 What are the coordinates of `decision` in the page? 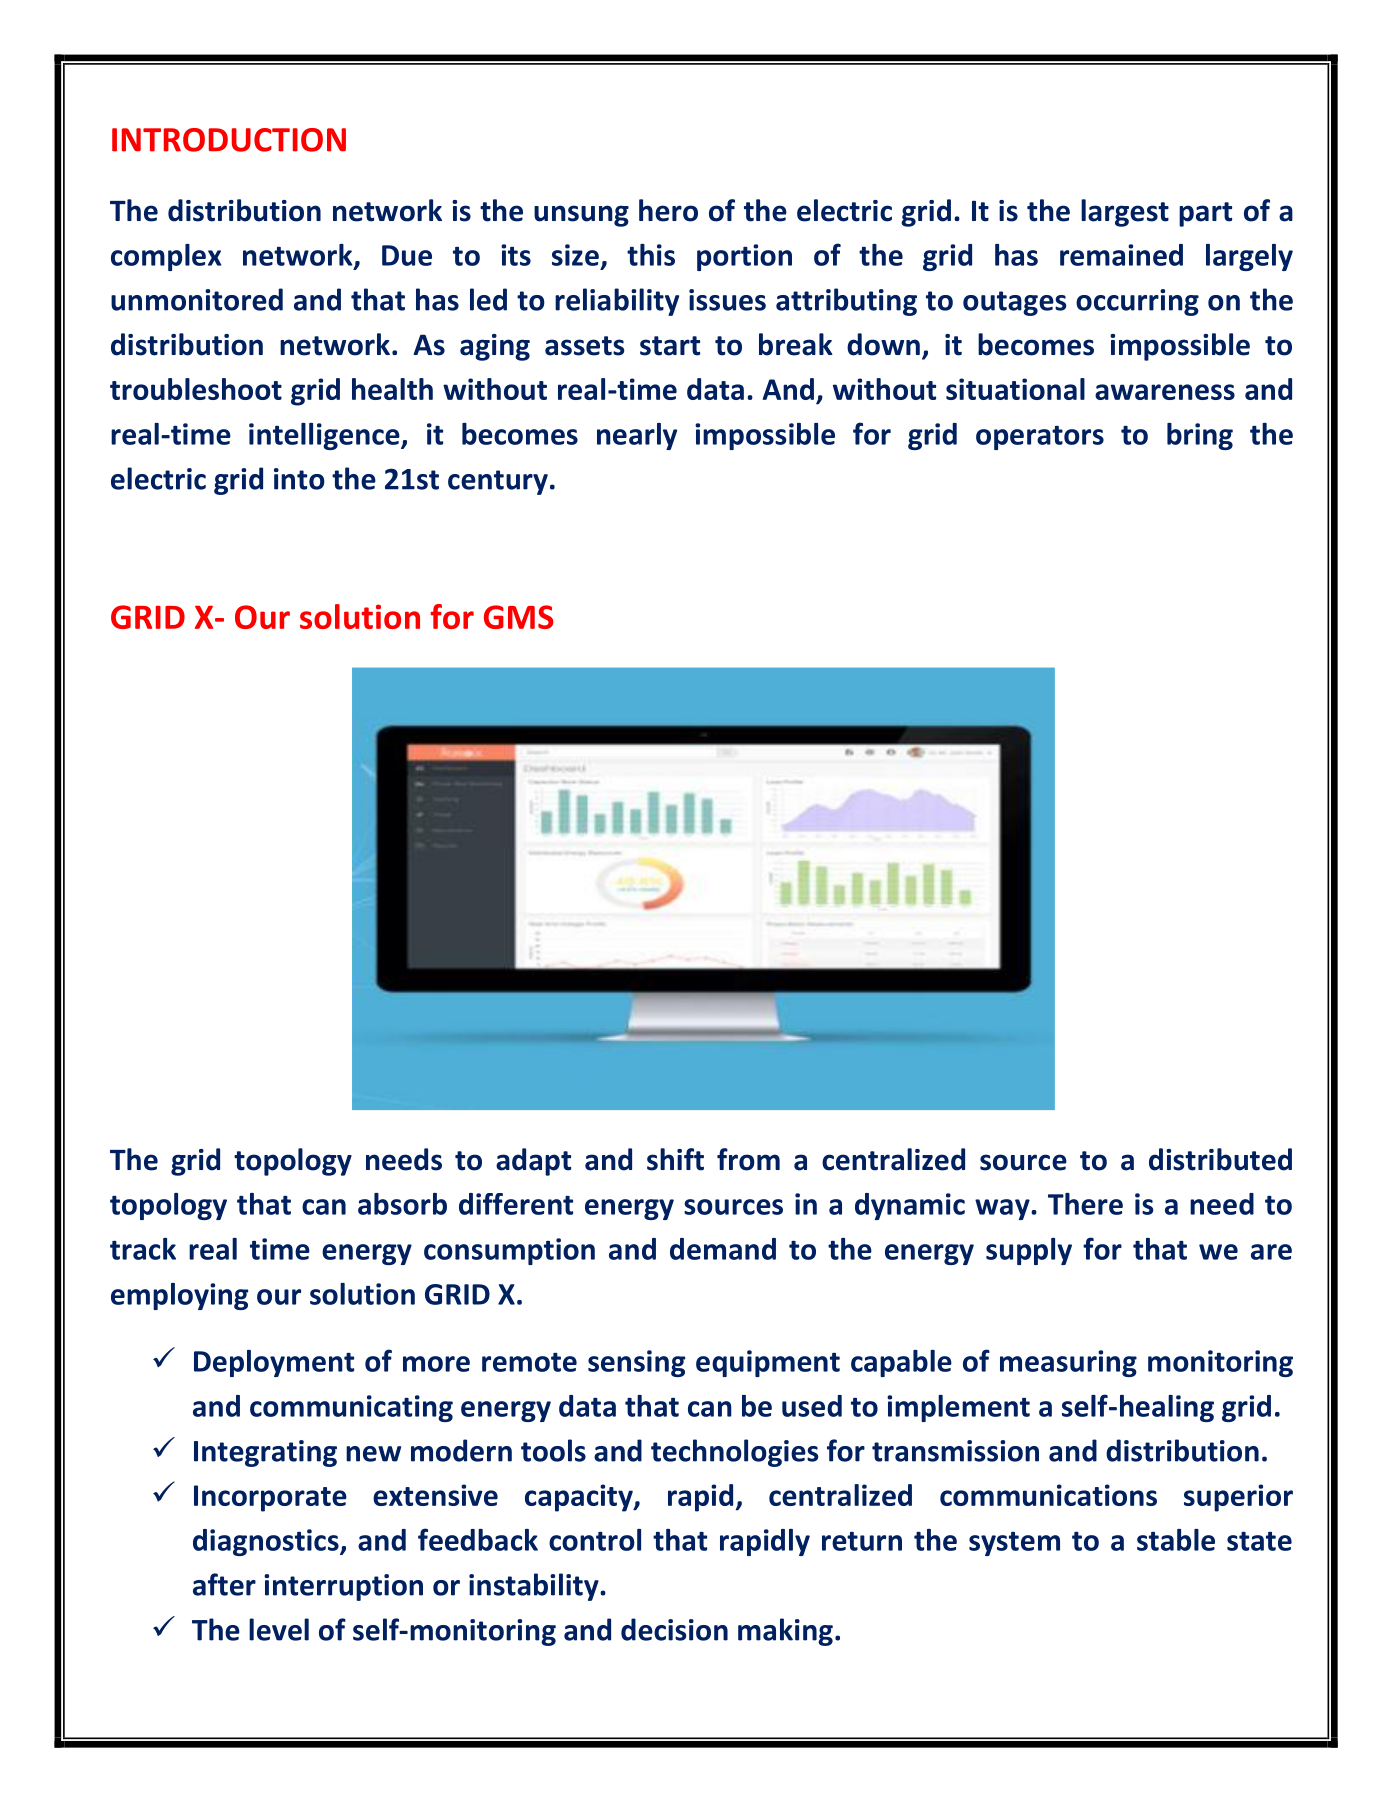 It's located at (674, 1629).
